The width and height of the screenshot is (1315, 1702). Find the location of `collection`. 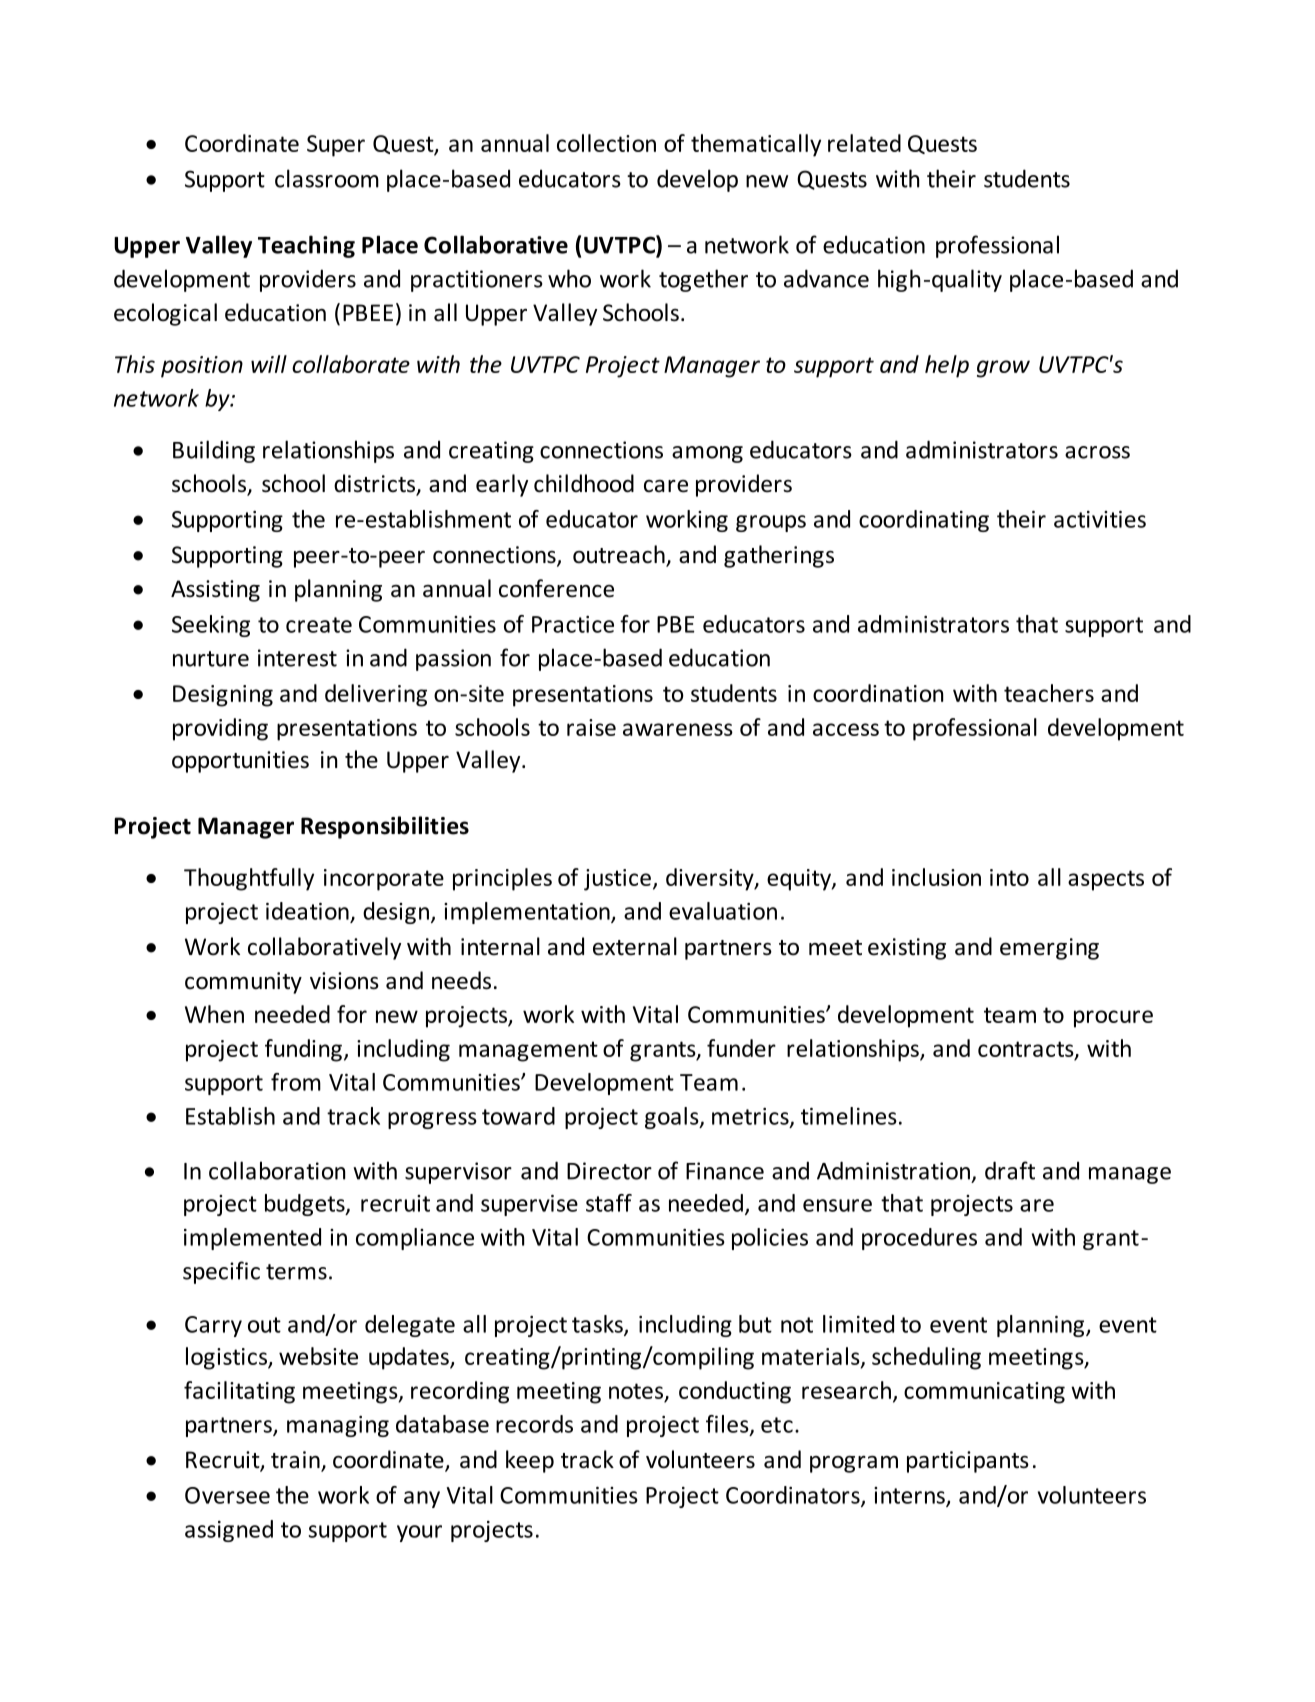

collection is located at coordinates (606, 143).
